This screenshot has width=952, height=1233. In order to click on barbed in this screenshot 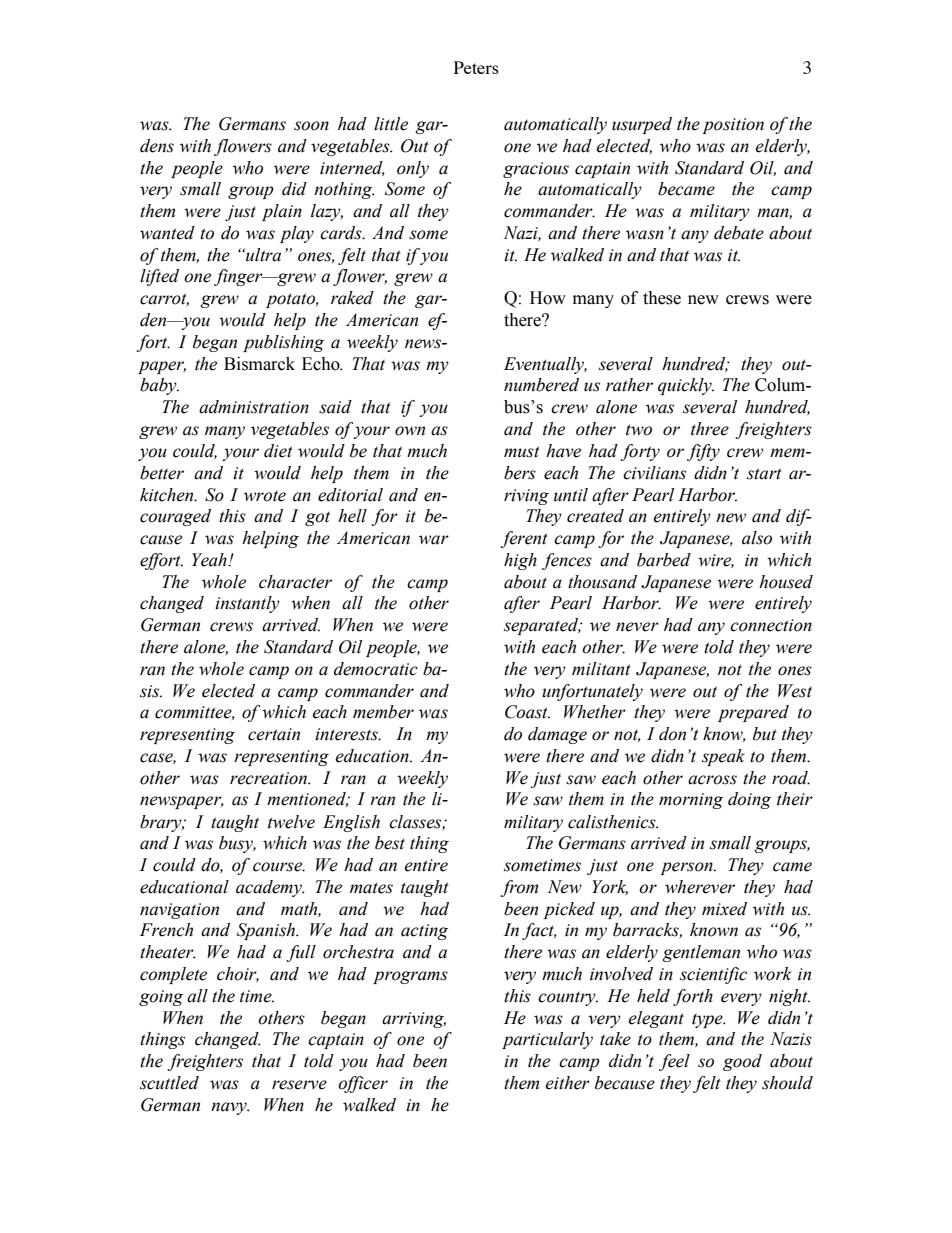, I will do `click(664, 560)`.
